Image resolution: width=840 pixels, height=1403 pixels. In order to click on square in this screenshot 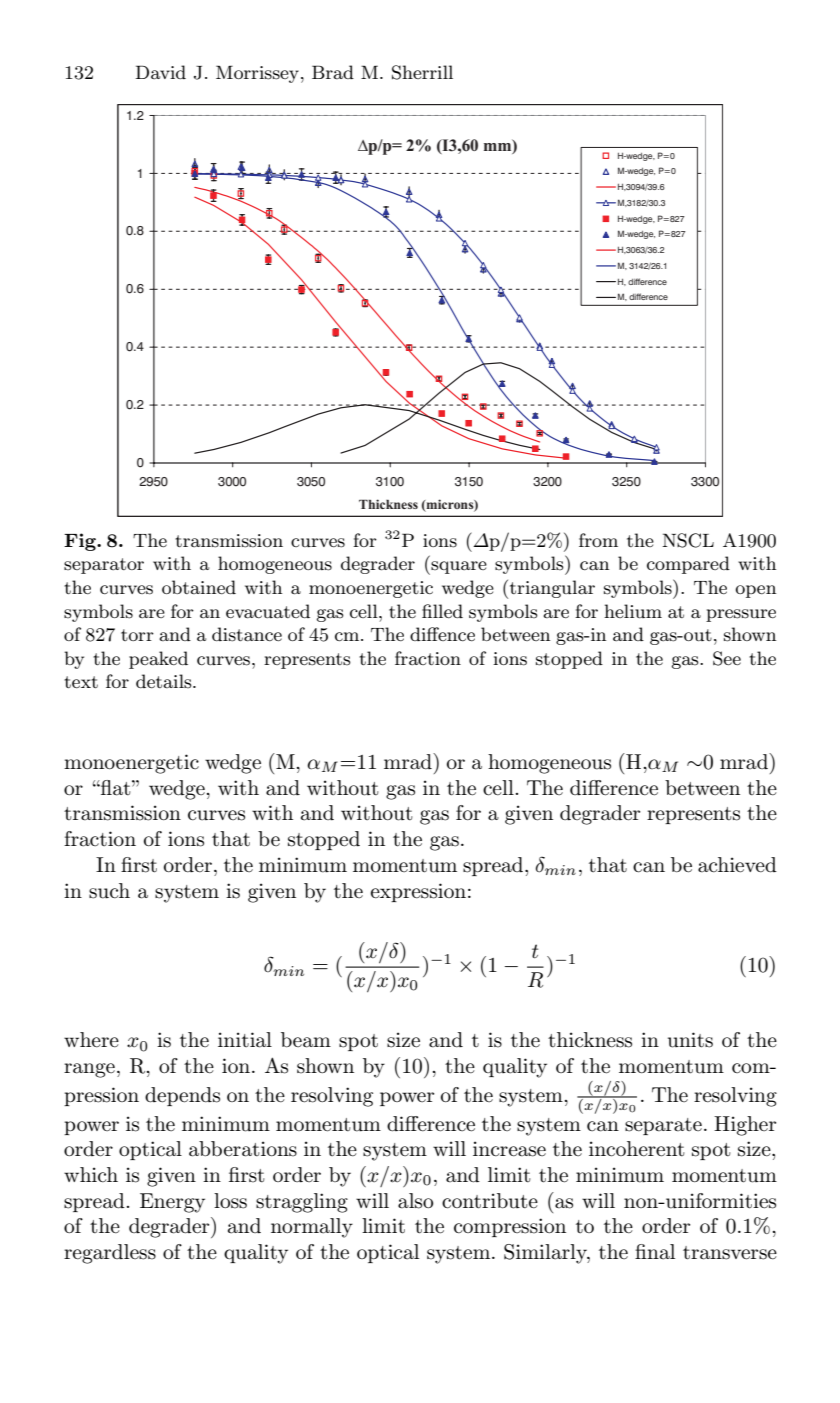, I will do `click(458, 568)`.
